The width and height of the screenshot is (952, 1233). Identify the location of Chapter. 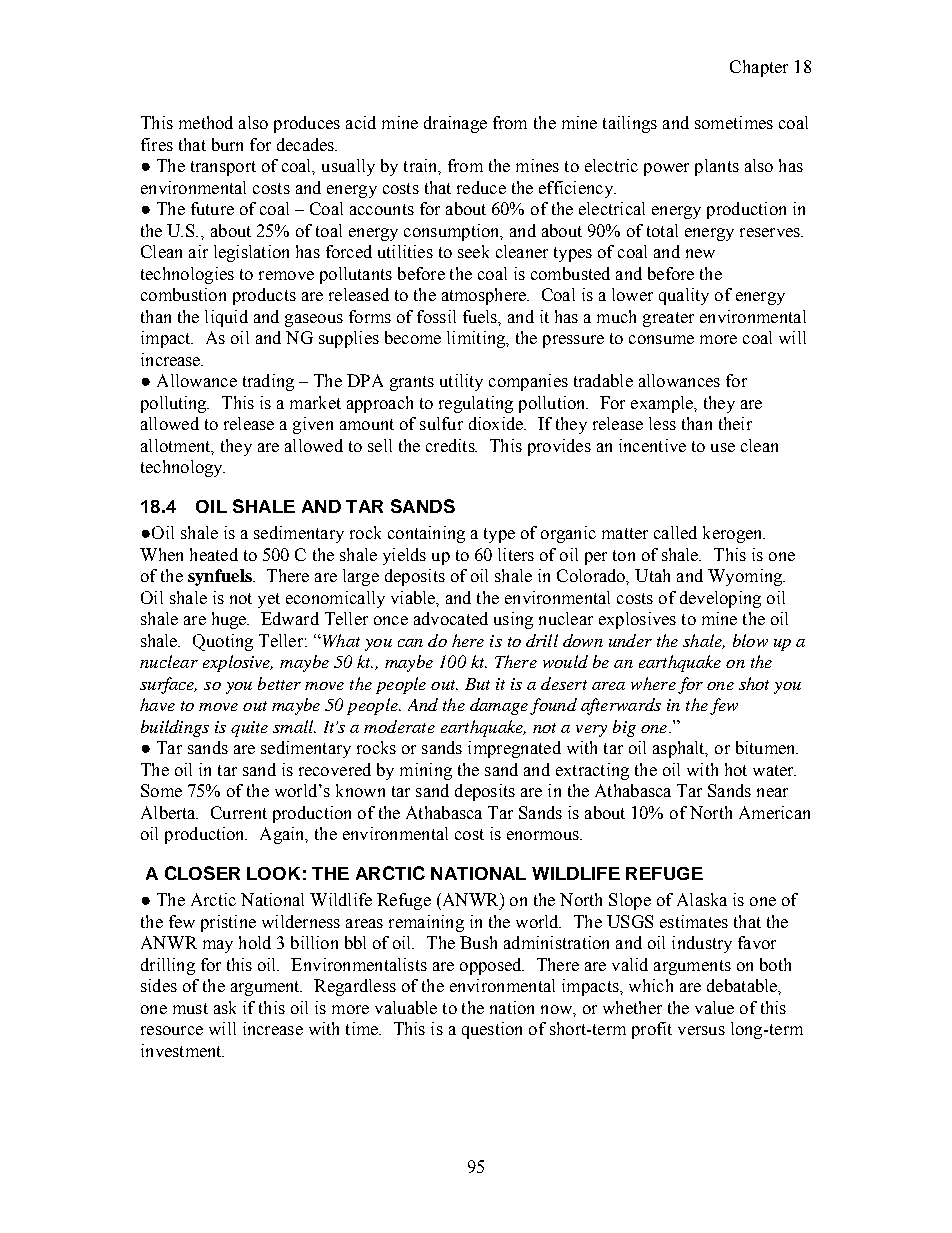
(759, 68).
